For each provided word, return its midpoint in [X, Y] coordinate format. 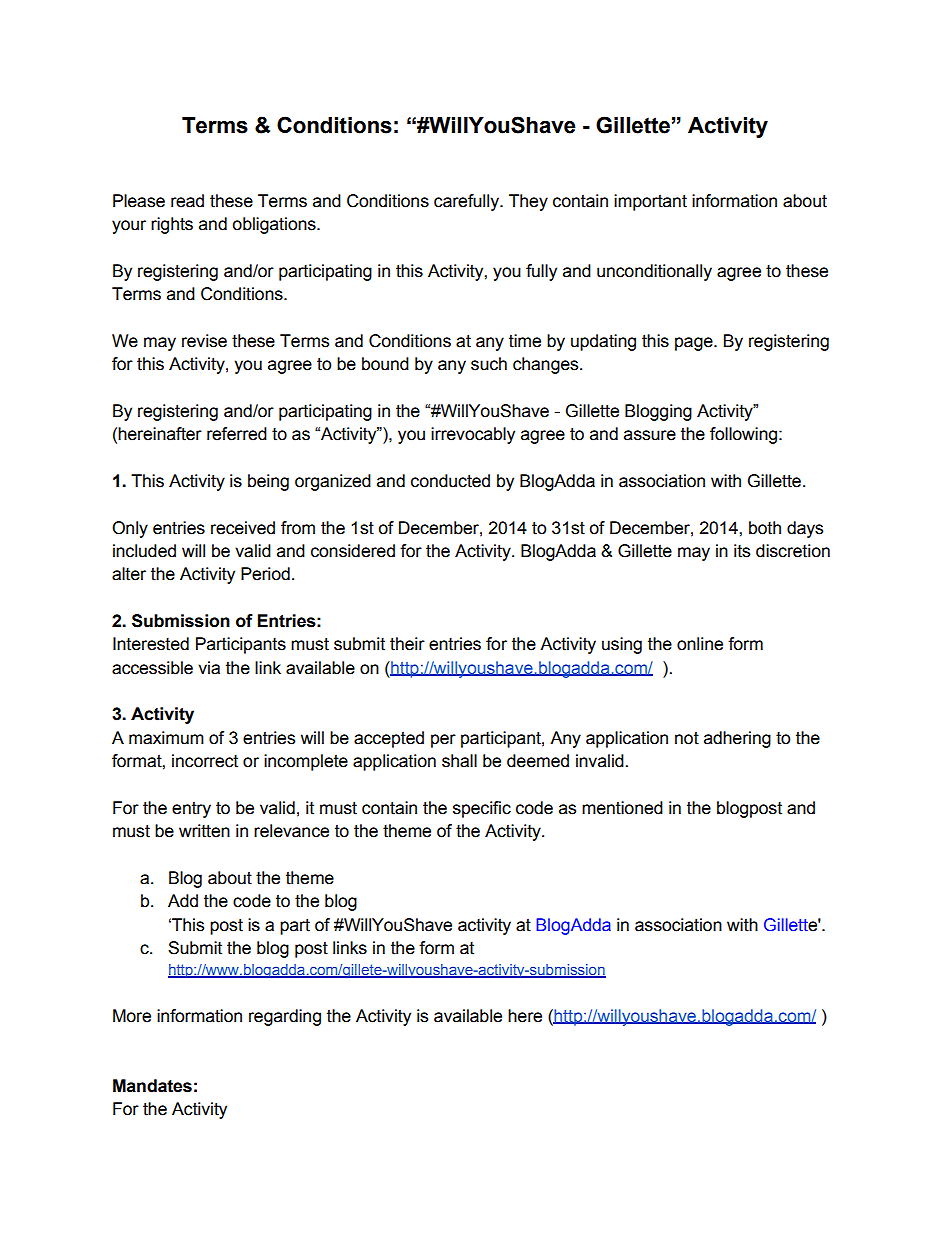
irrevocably [473, 435]
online [700, 644]
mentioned [622, 808]
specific [482, 809]
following [745, 435]
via [209, 668]
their [407, 644]
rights [172, 225]
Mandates [152, 1086]
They [528, 202]
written [204, 831]
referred [237, 434]
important [650, 202]
